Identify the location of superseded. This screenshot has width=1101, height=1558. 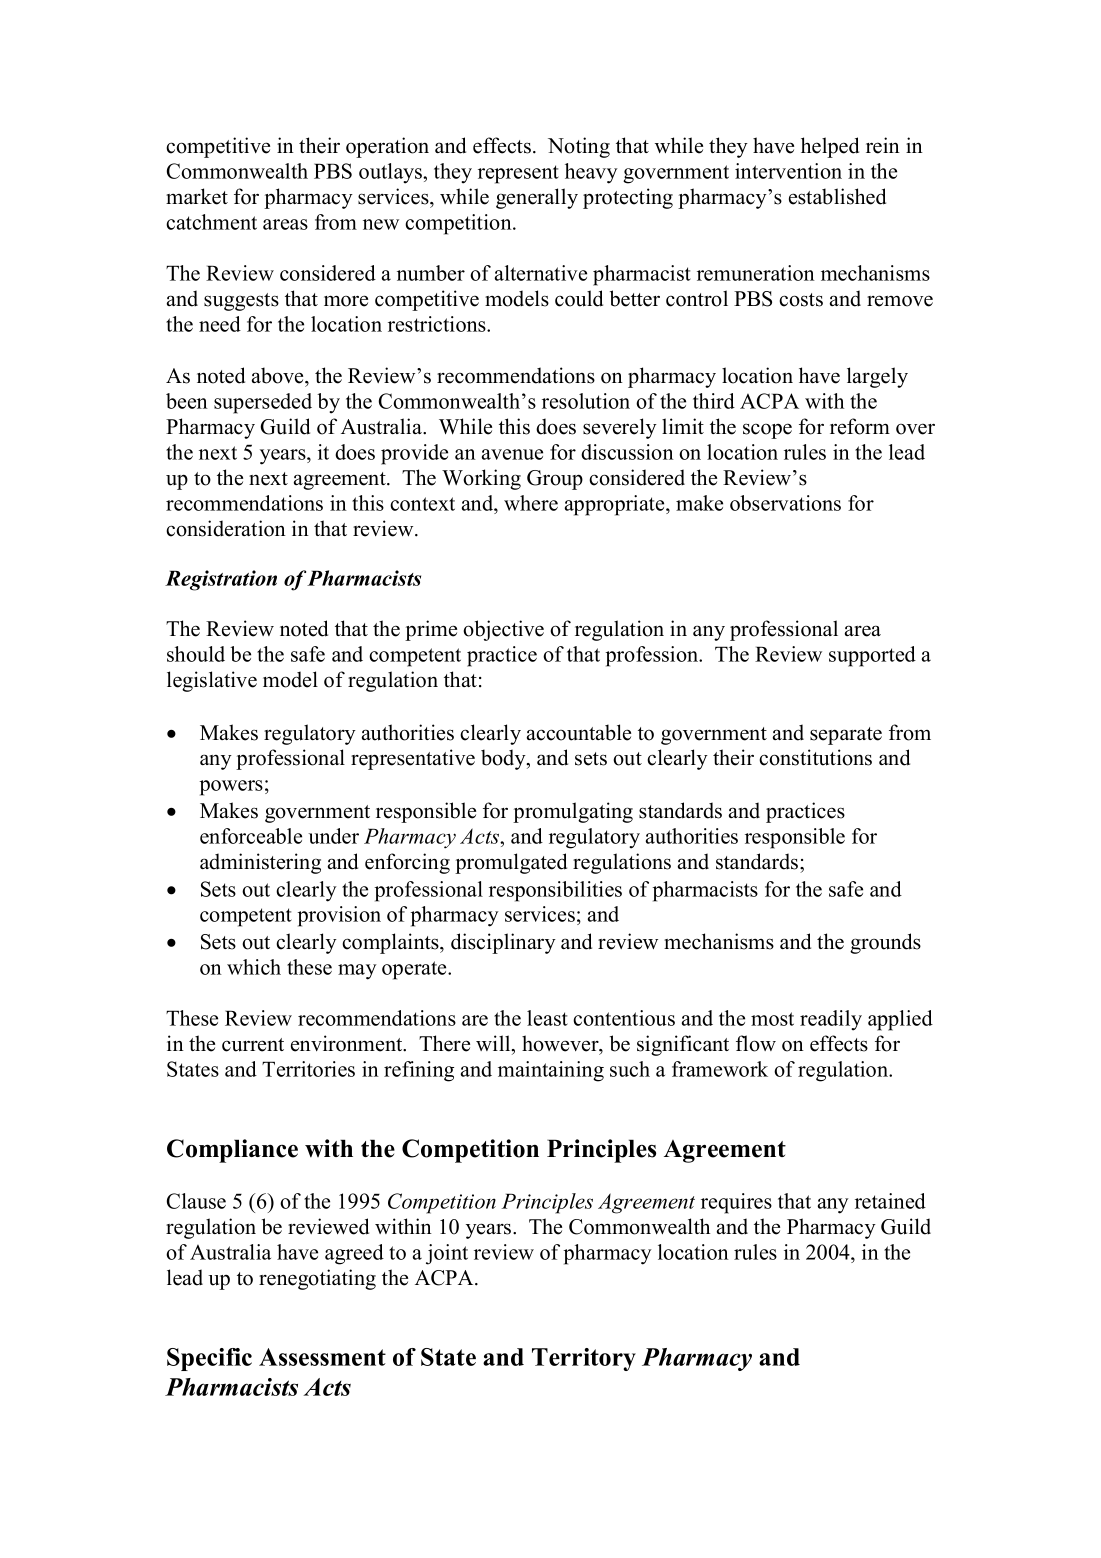
(263, 403).
